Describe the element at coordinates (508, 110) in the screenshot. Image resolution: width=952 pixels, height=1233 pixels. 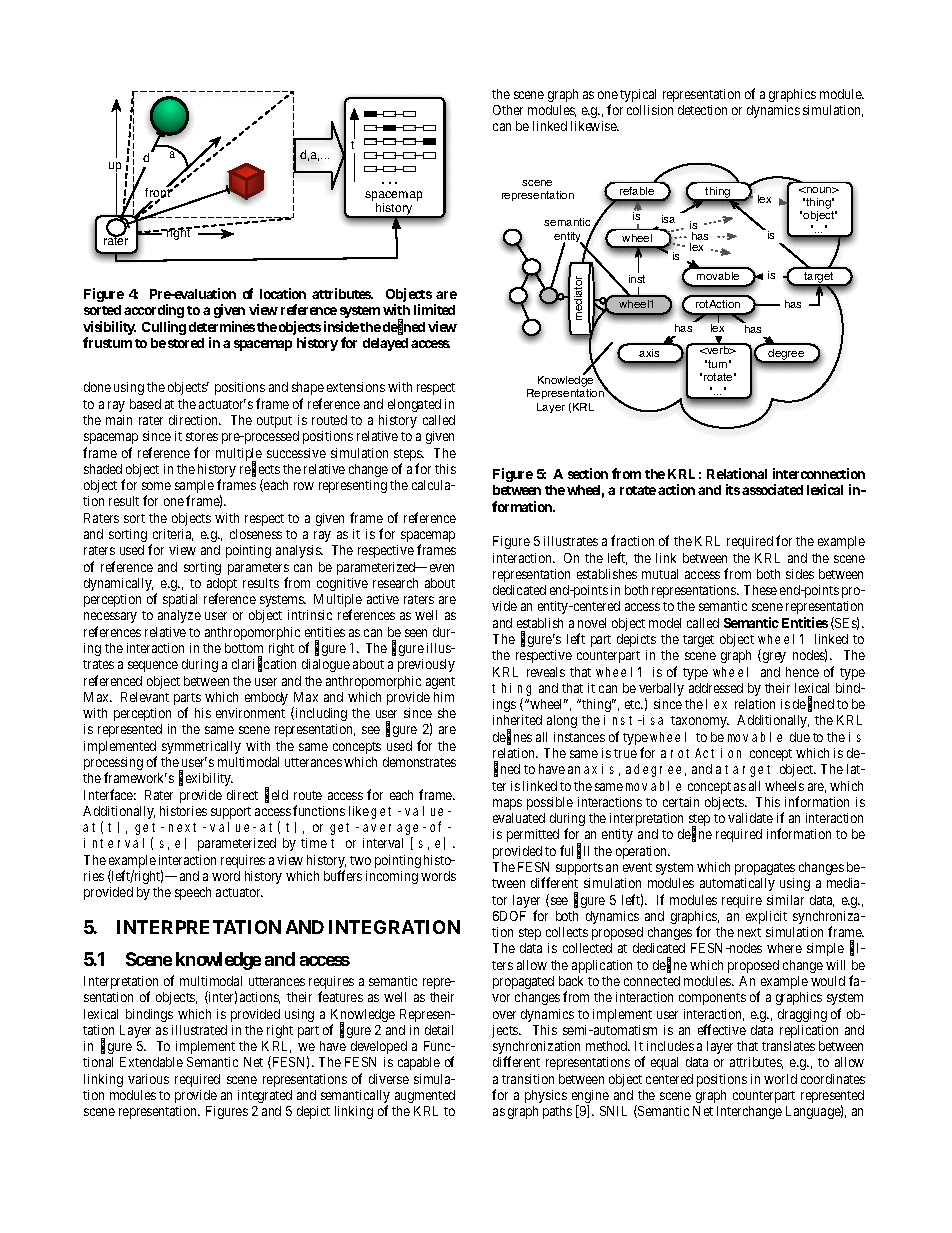
I see `Other` at that location.
